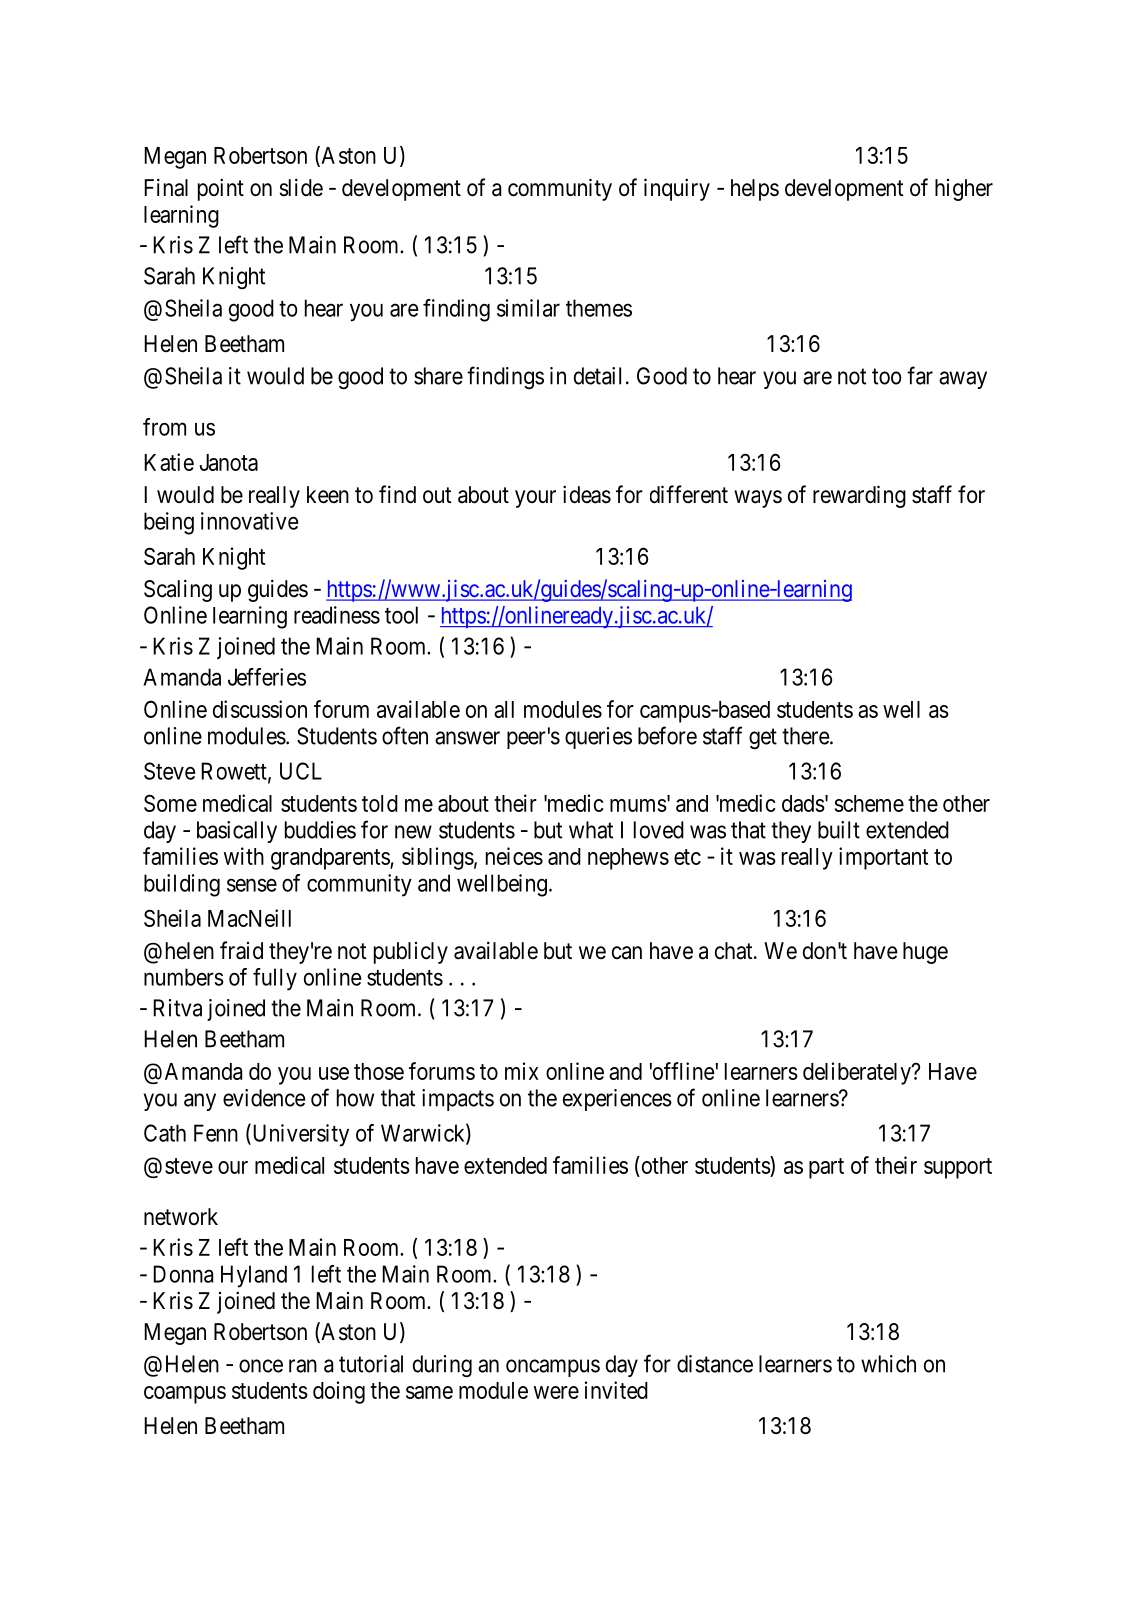  I want to click on point, so click(221, 189).
